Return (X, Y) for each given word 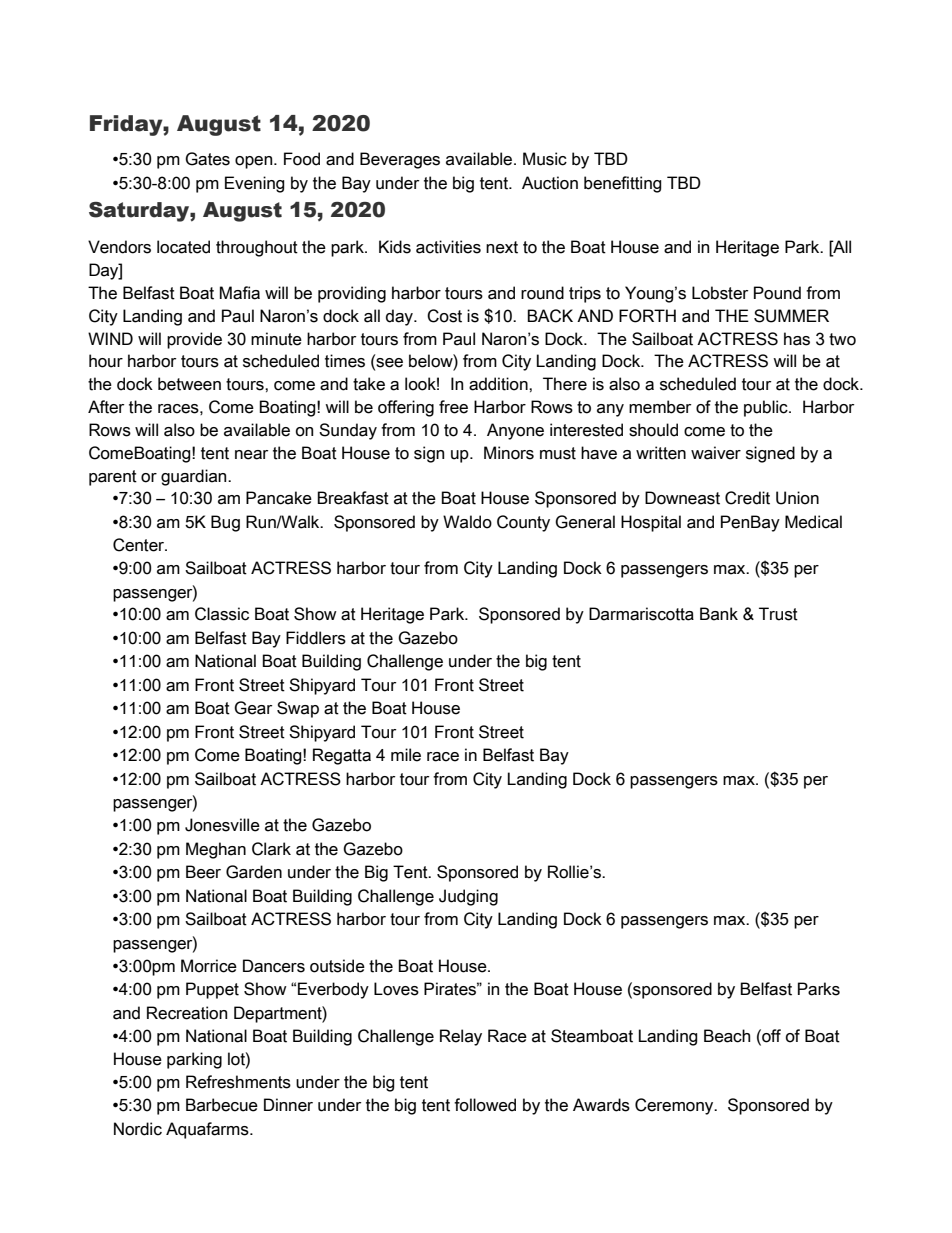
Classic (222, 614)
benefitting (623, 184)
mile (406, 755)
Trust (778, 614)
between (189, 384)
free (453, 407)
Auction (550, 183)
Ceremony (675, 1106)
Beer (203, 872)
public (767, 408)
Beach (727, 1036)
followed (485, 1105)
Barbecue (222, 1105)
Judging (468, 897)
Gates (207, 159)
